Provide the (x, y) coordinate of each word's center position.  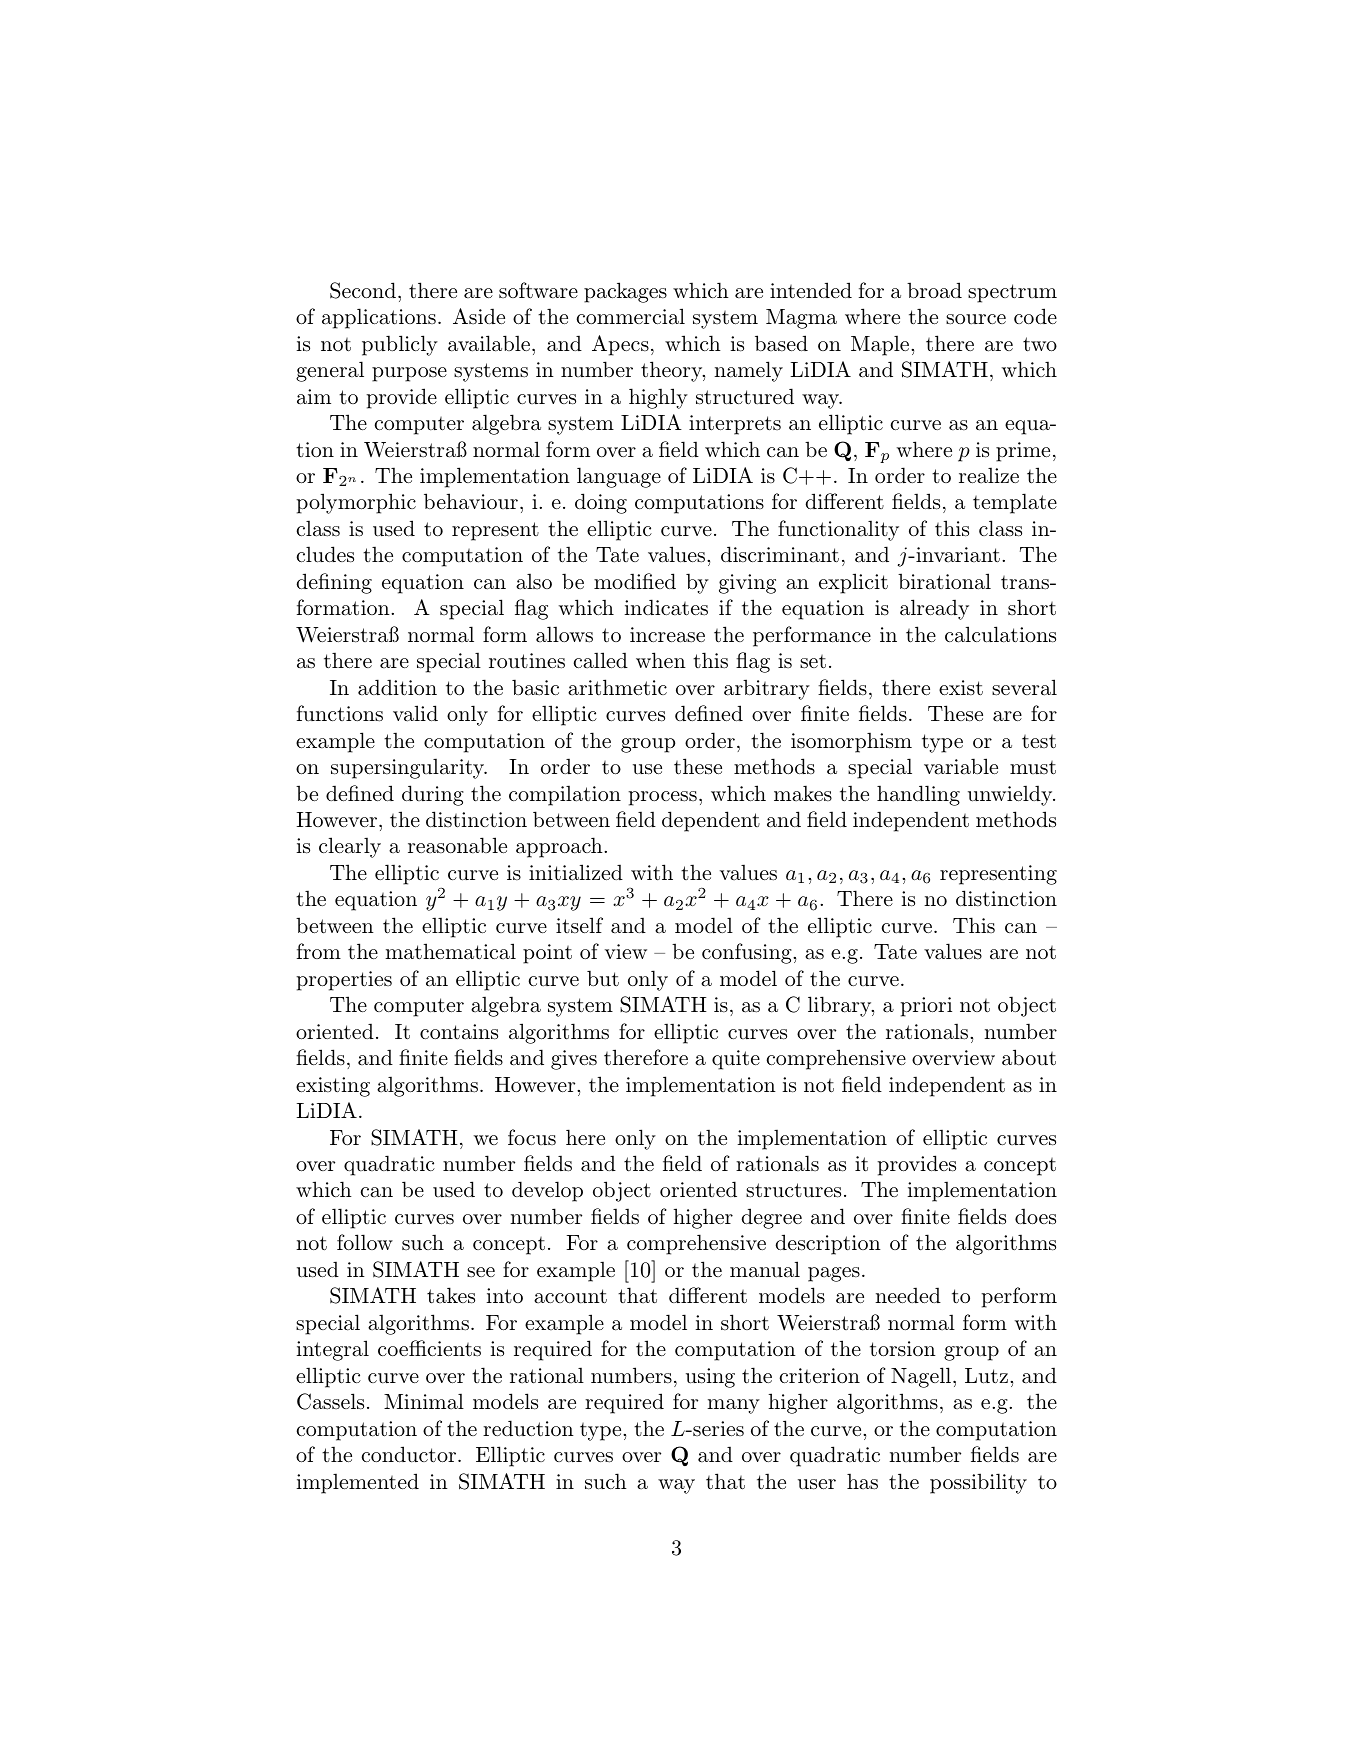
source (976, 319)
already (934, 609)
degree (772, 1218)
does (1035, 1216)
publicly (400, 345)
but (603, 978)
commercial (631, 316)
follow (365, 1242)
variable (961, 766)
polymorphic (356, 503)
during (433, 795)
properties (344, 981)
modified (635, 581)
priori (926, 1007)
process (662, 798)
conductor (410, 1454)
